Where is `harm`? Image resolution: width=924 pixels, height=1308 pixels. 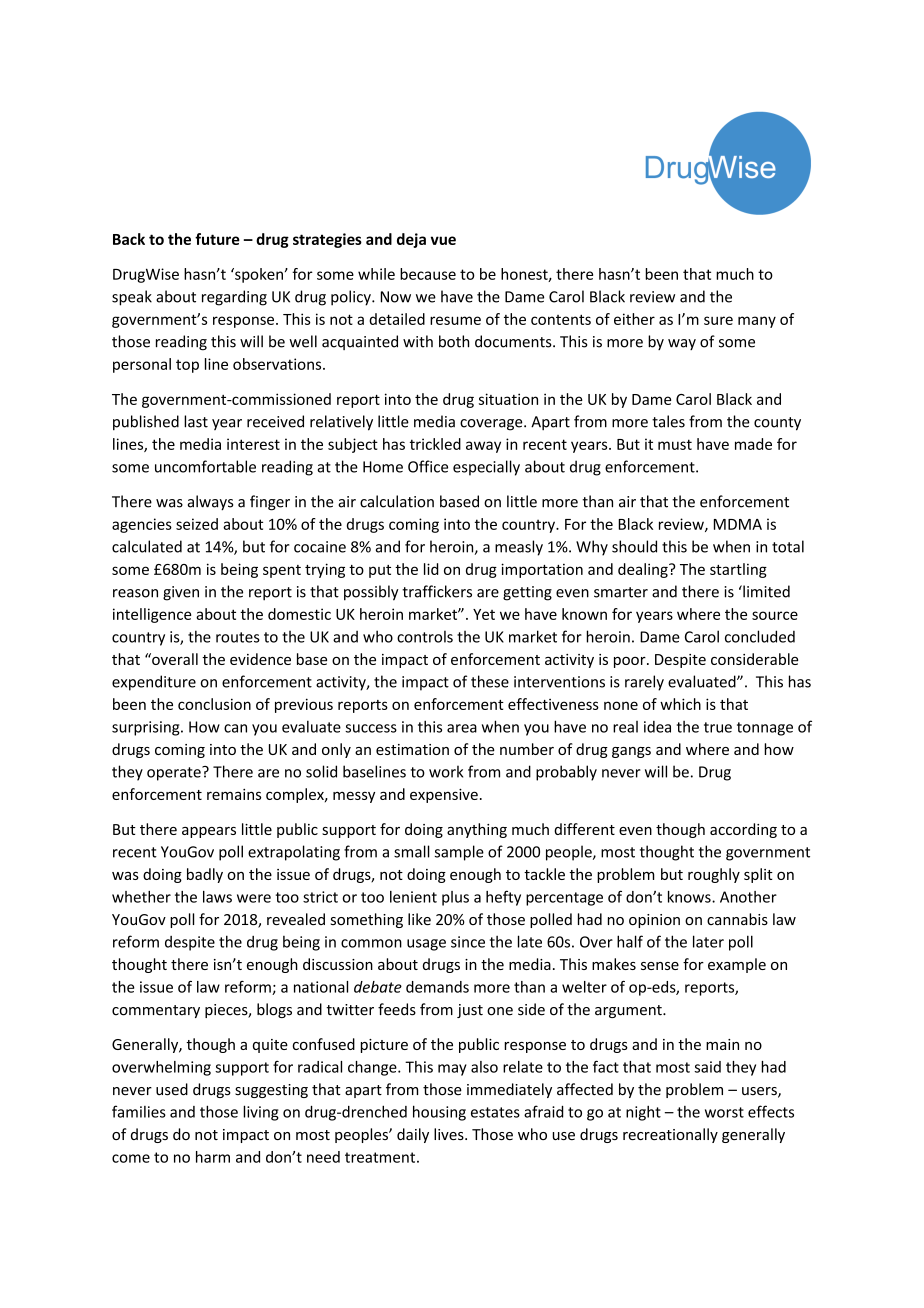 harm is located at coordinates (213, 1157).
